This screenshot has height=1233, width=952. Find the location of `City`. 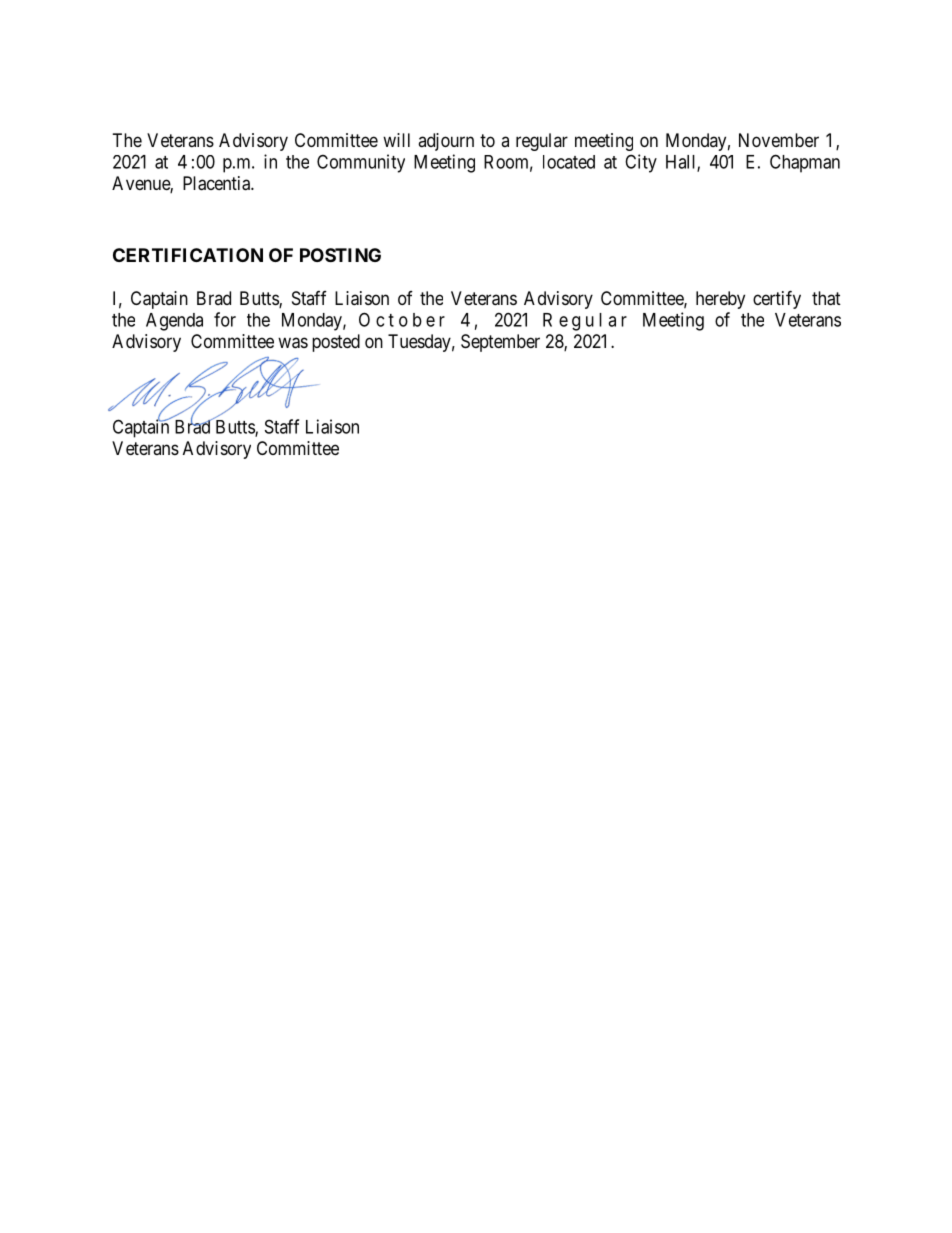

City is located at coordinates (641, 163).
